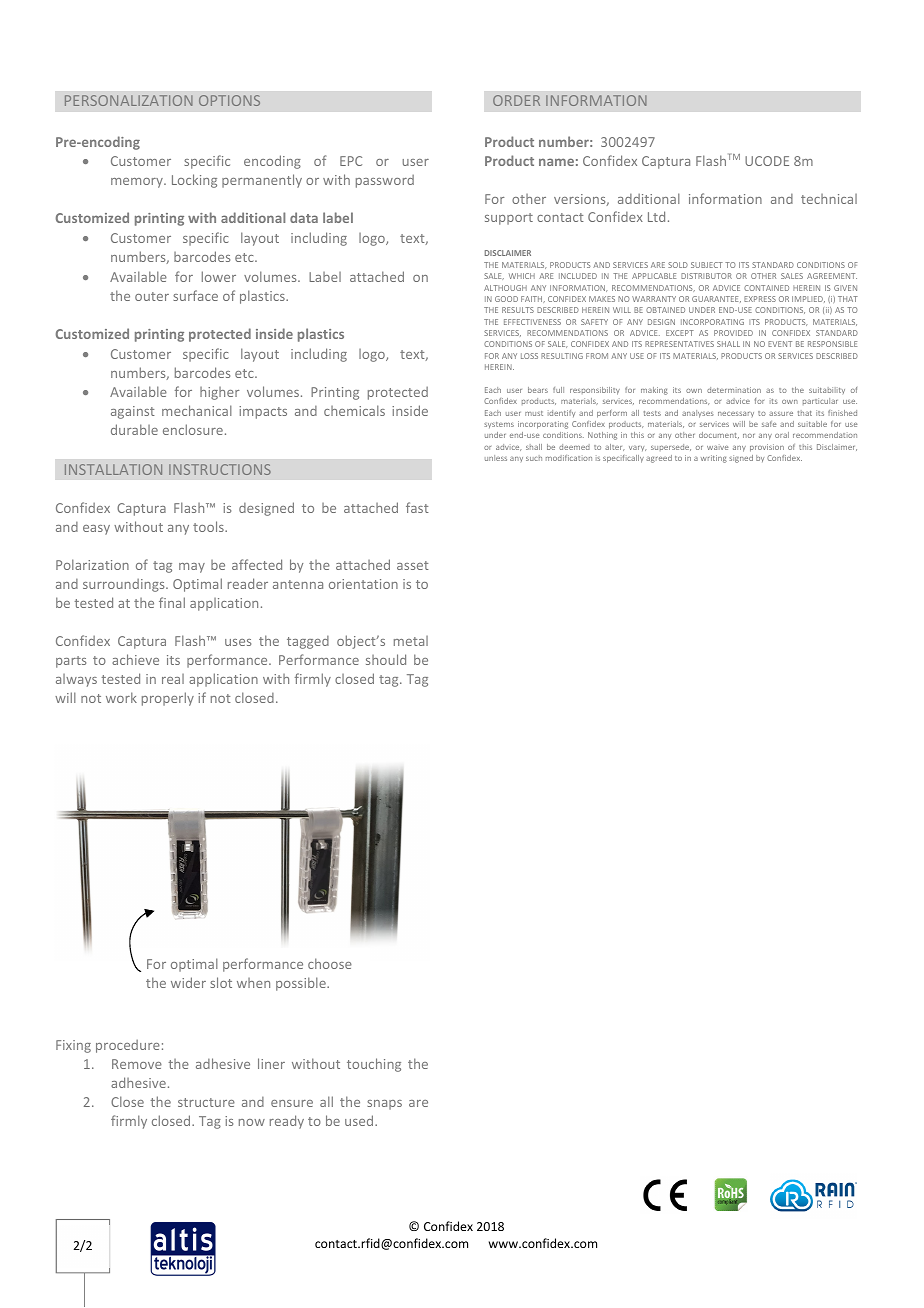  Describe the element at coordinates (714, 459) in the page. I see `writing` at that location.
